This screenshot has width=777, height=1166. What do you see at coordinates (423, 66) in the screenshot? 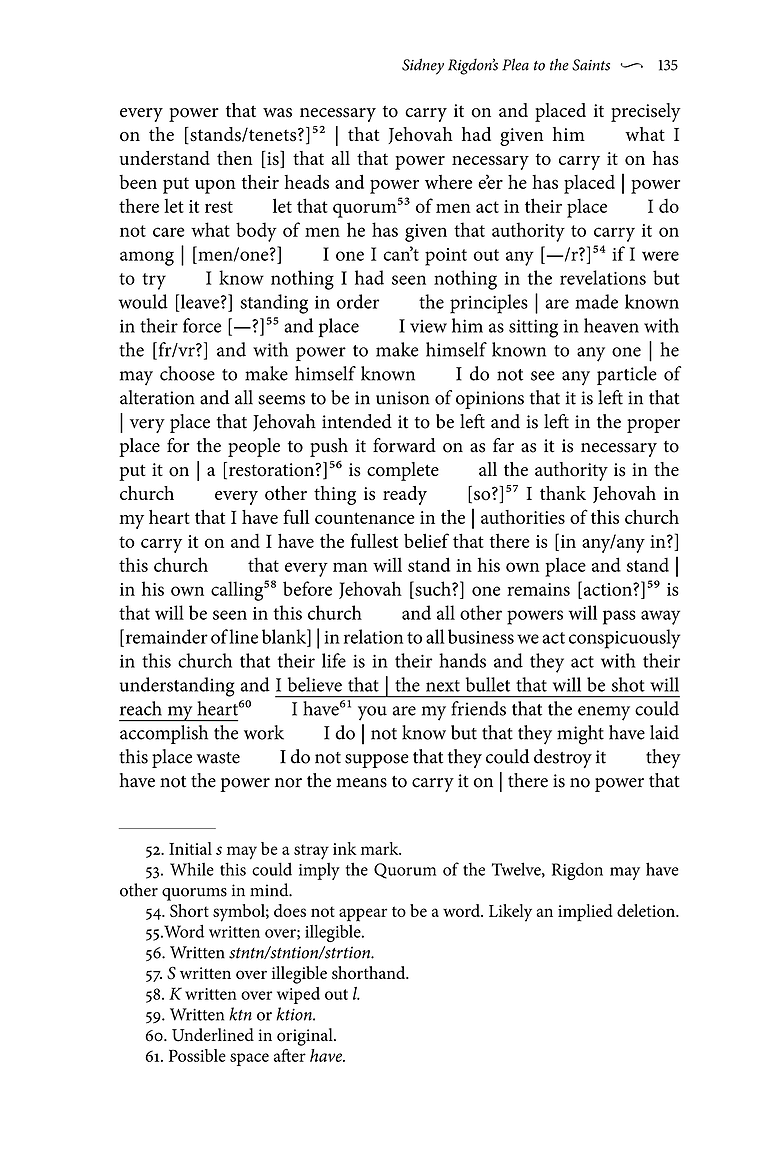
I see `Sidney` at bounding box center [423, 66].
